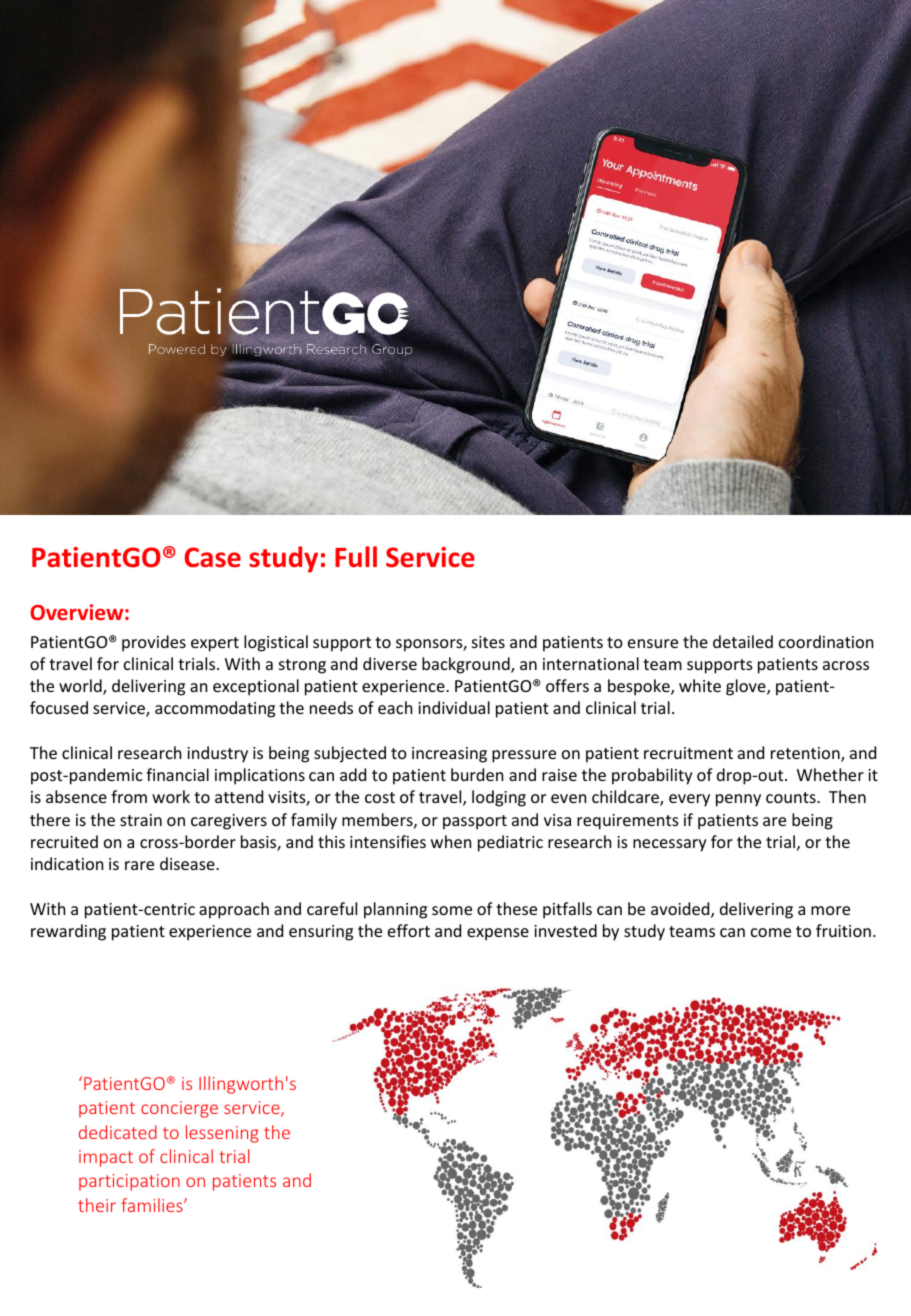 Image resolution: width=911 pixels, height=1316 pixels. Describe the element at coordinates (129, 1182) in the screenshot. I see `participation` at that location.
